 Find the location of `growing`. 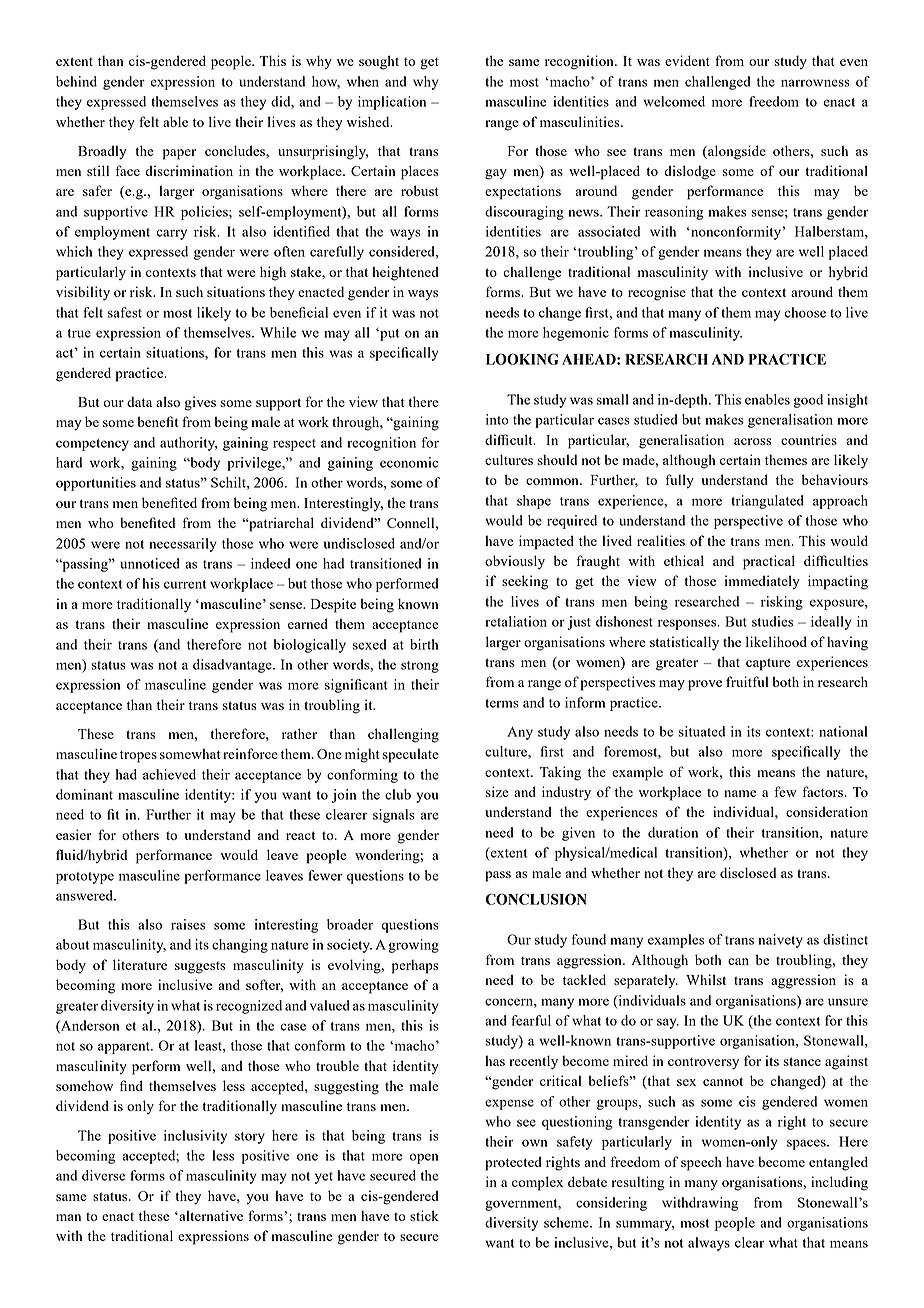

growing is located at coordinates (413, 946).
